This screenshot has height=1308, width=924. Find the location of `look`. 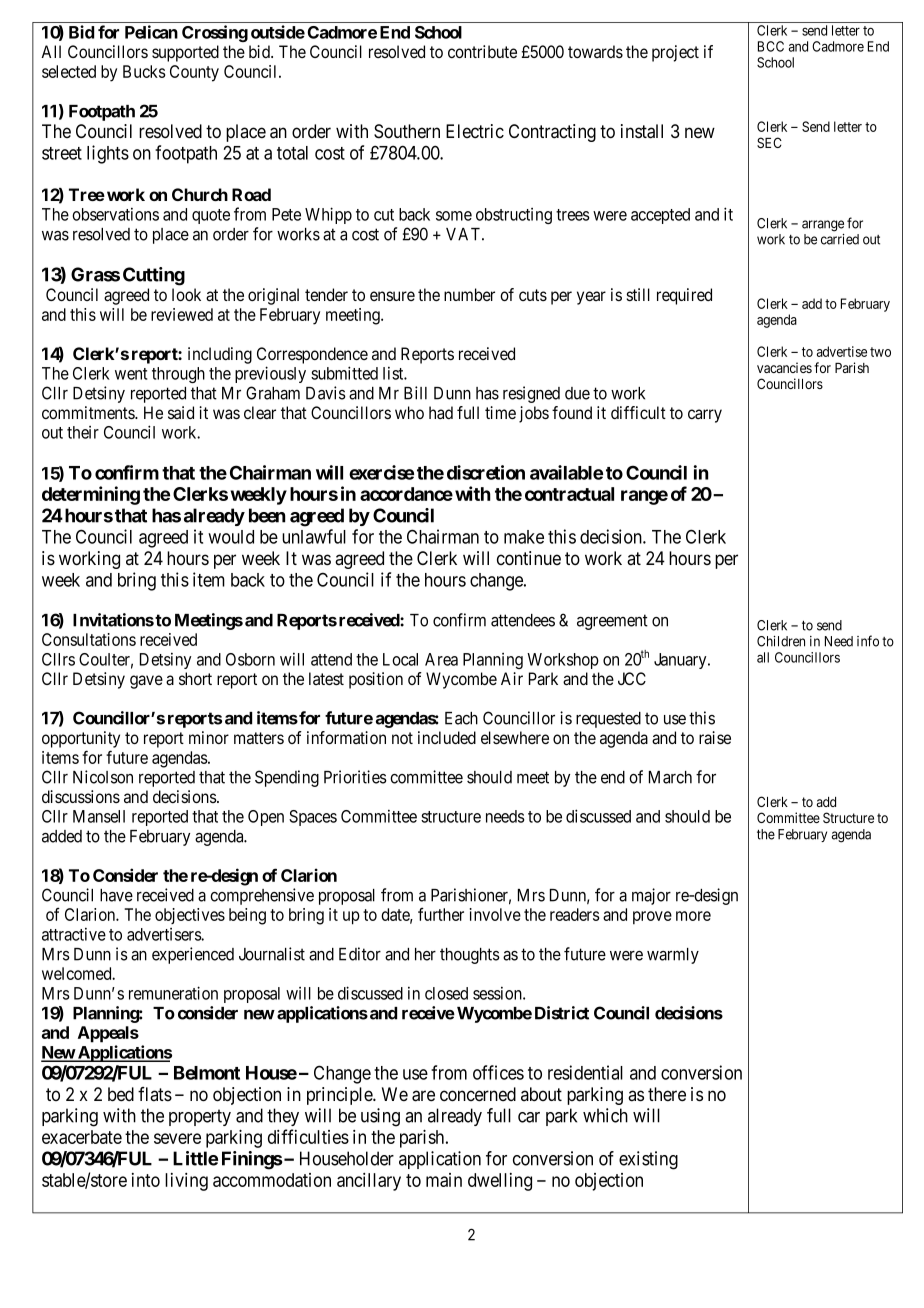

look is located at coordinates (186, 294).
